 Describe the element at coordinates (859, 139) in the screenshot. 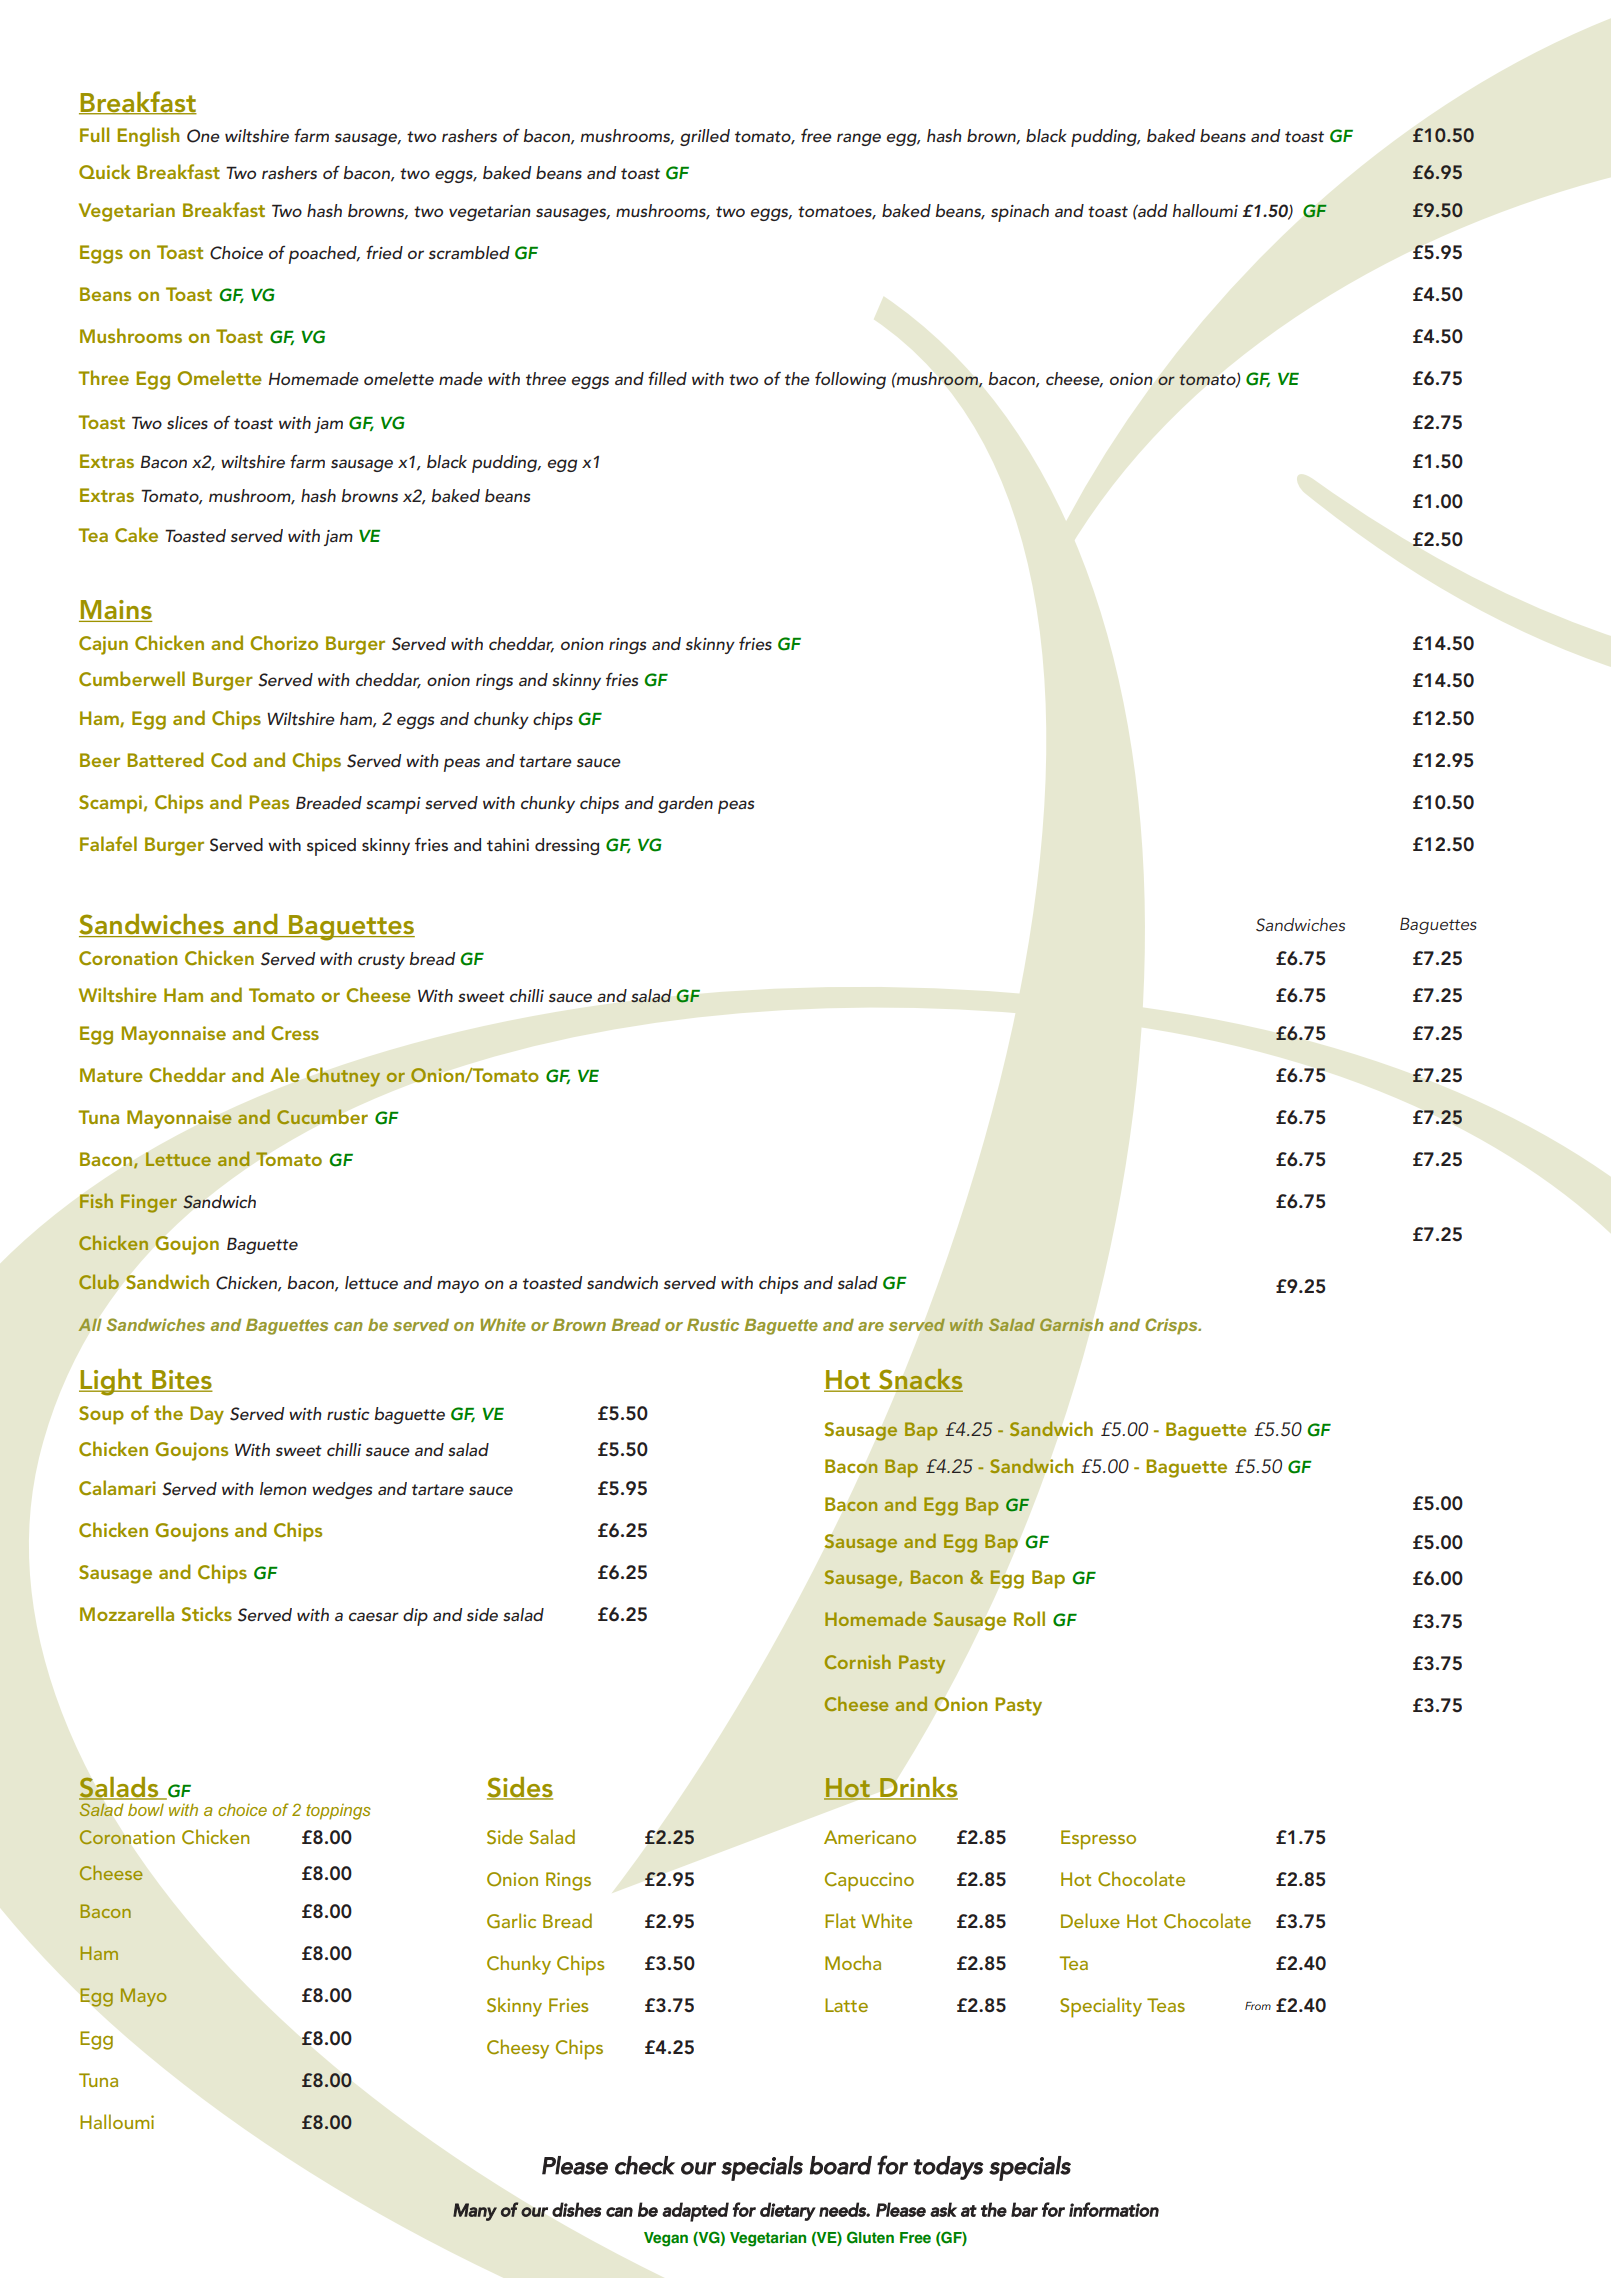

I see `range` at that location.
